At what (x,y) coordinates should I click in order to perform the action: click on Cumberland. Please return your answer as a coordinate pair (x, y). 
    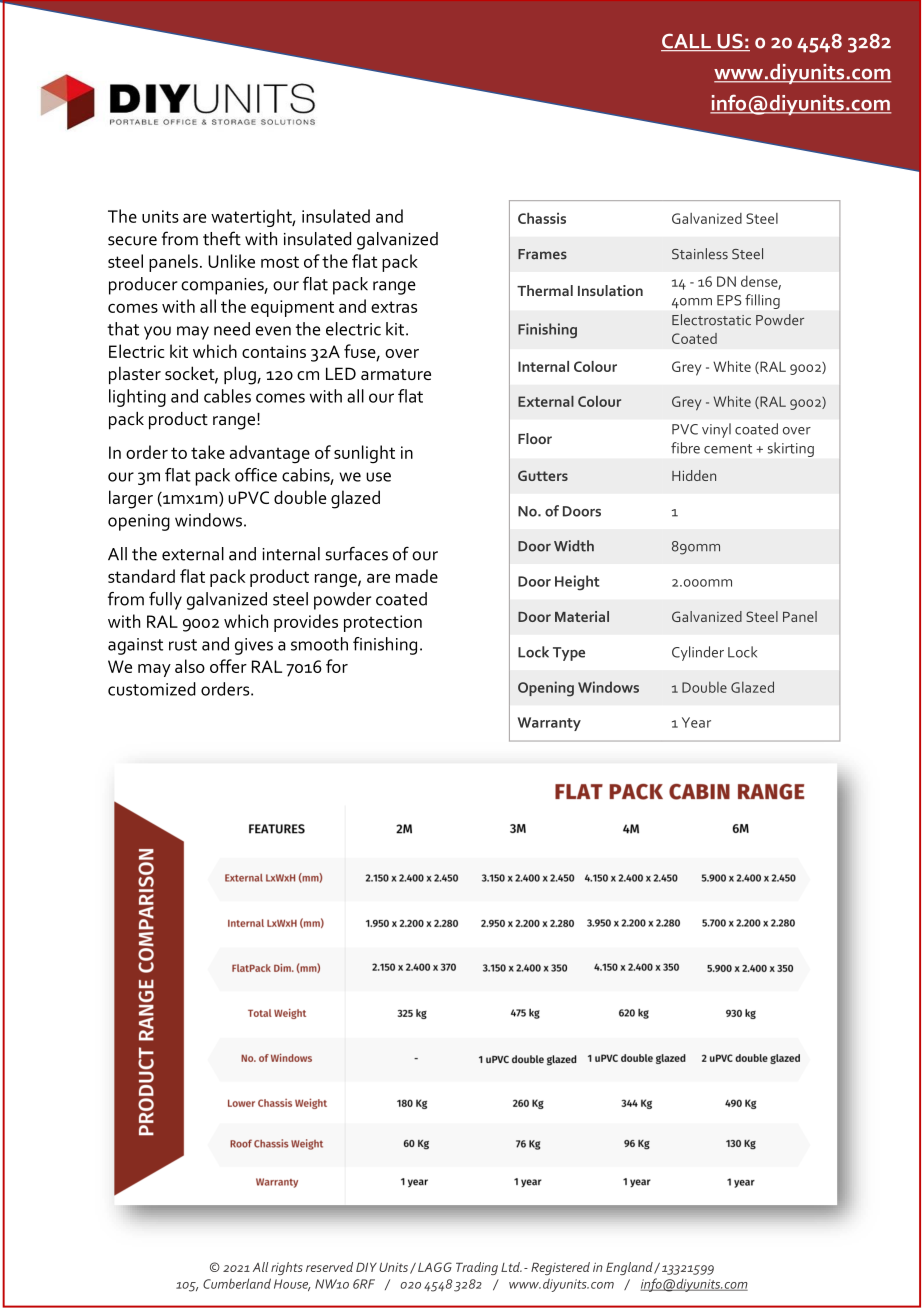
    Looking at the image, I should click on (237, 1283).
